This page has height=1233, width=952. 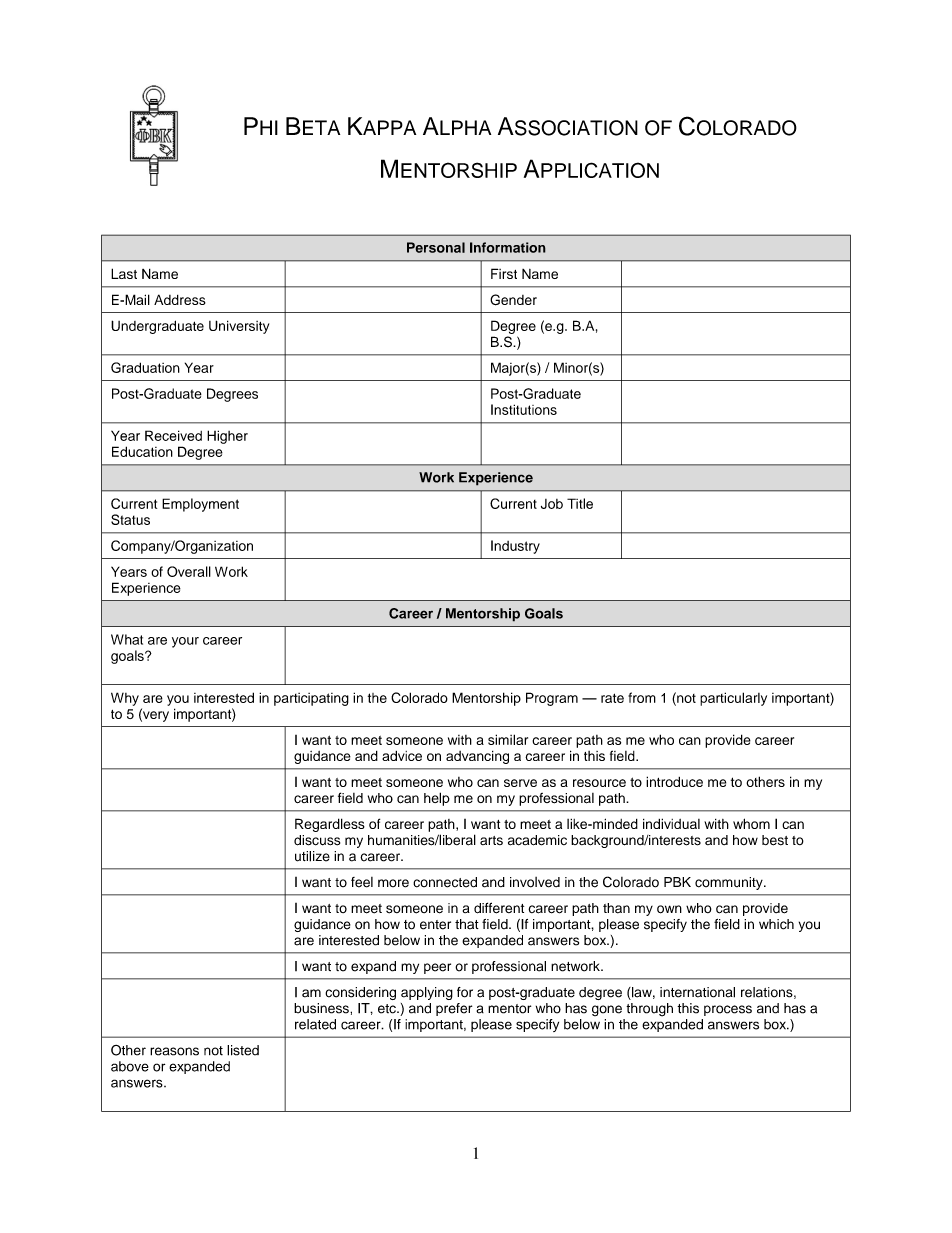 I want to click on process, so click(x=728, y=1010).
